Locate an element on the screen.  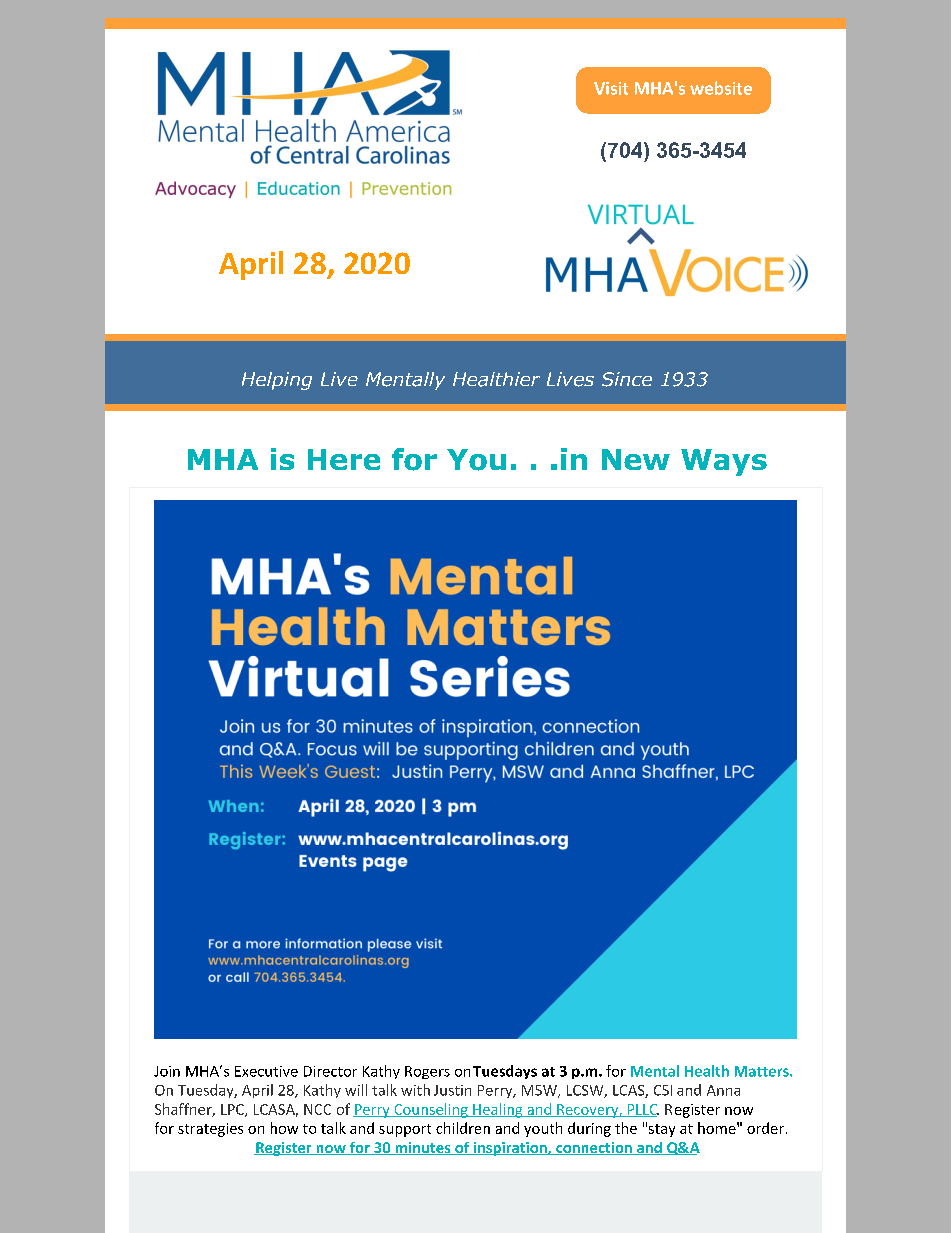
Helping is located at coordinates (277, 381).
